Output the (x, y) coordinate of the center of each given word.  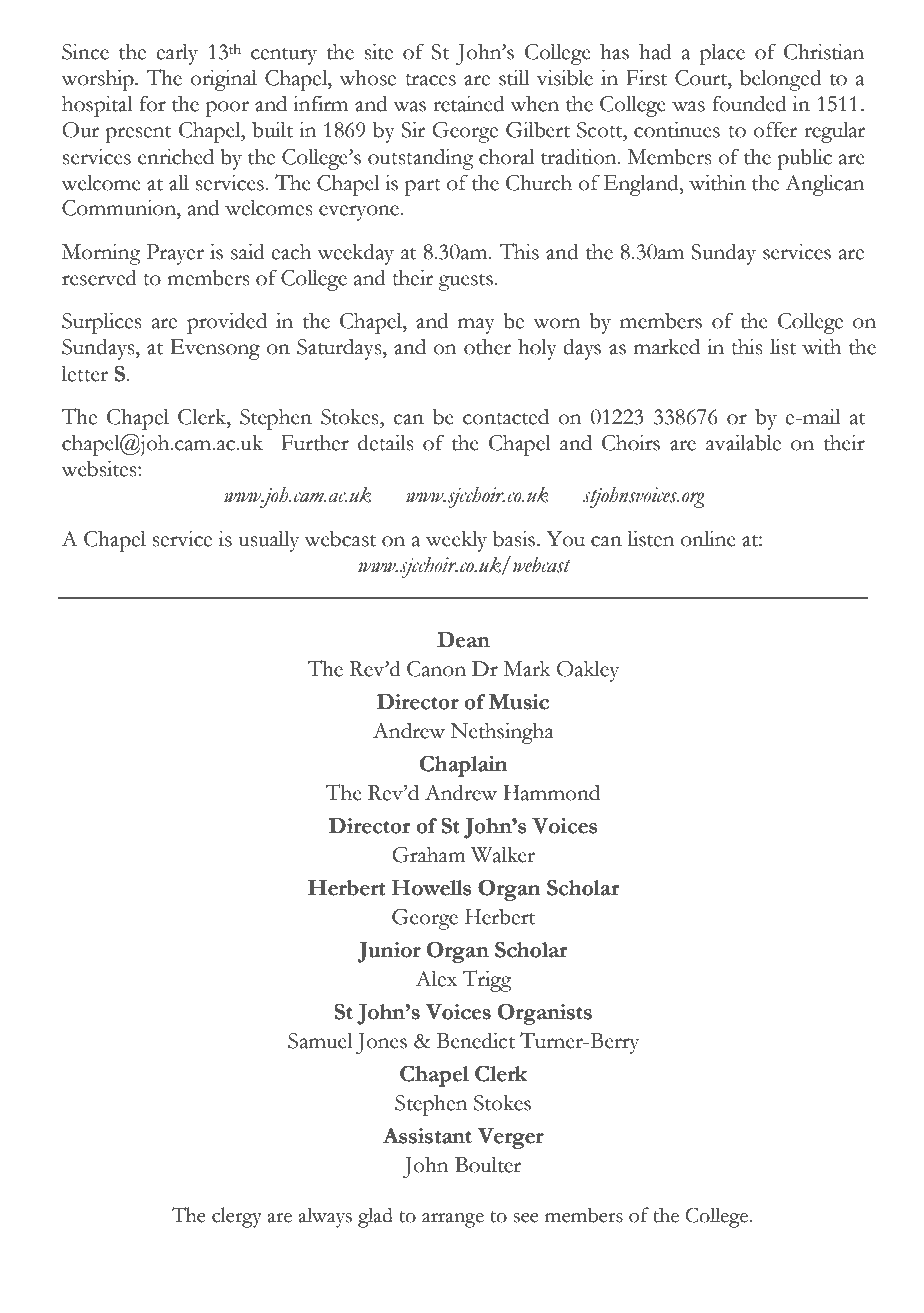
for (153, 103)
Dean (463, 639)
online (708, 539)
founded (749, 103)
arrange (453, 1220)
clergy (237, 1217)
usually (269, 541)
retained (468, 103)
